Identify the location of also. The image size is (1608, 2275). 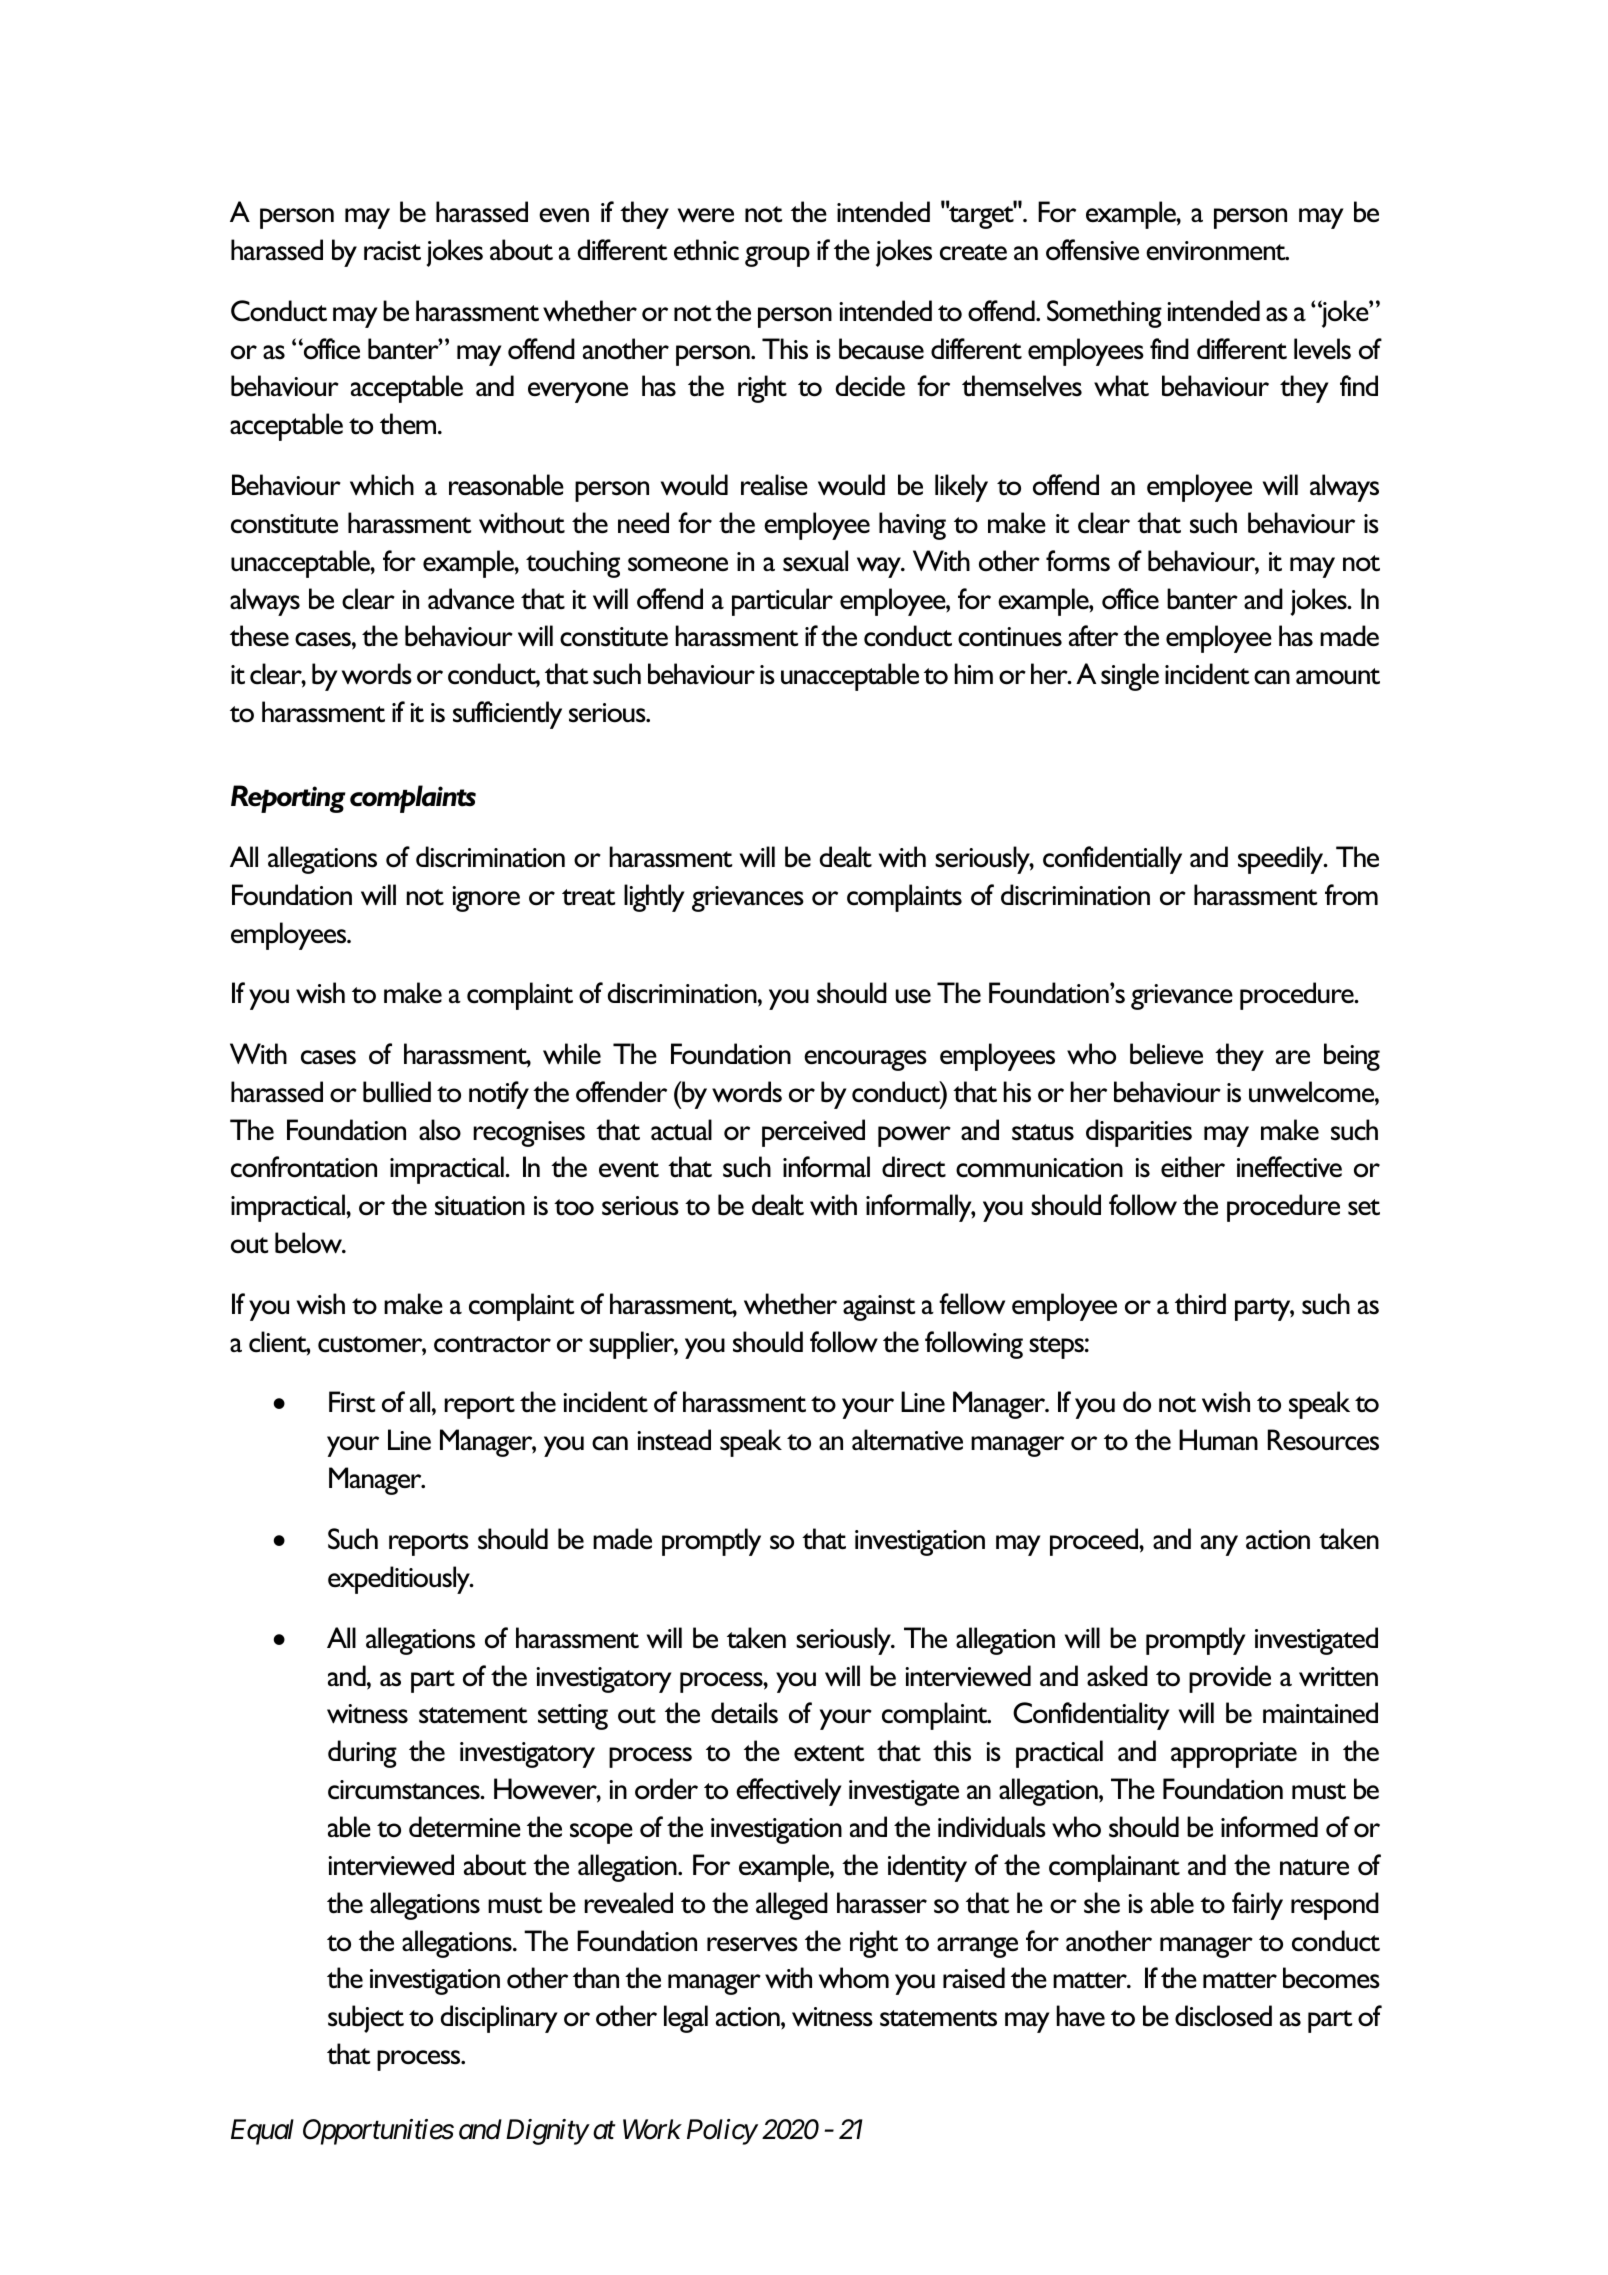
(440, 1130).
